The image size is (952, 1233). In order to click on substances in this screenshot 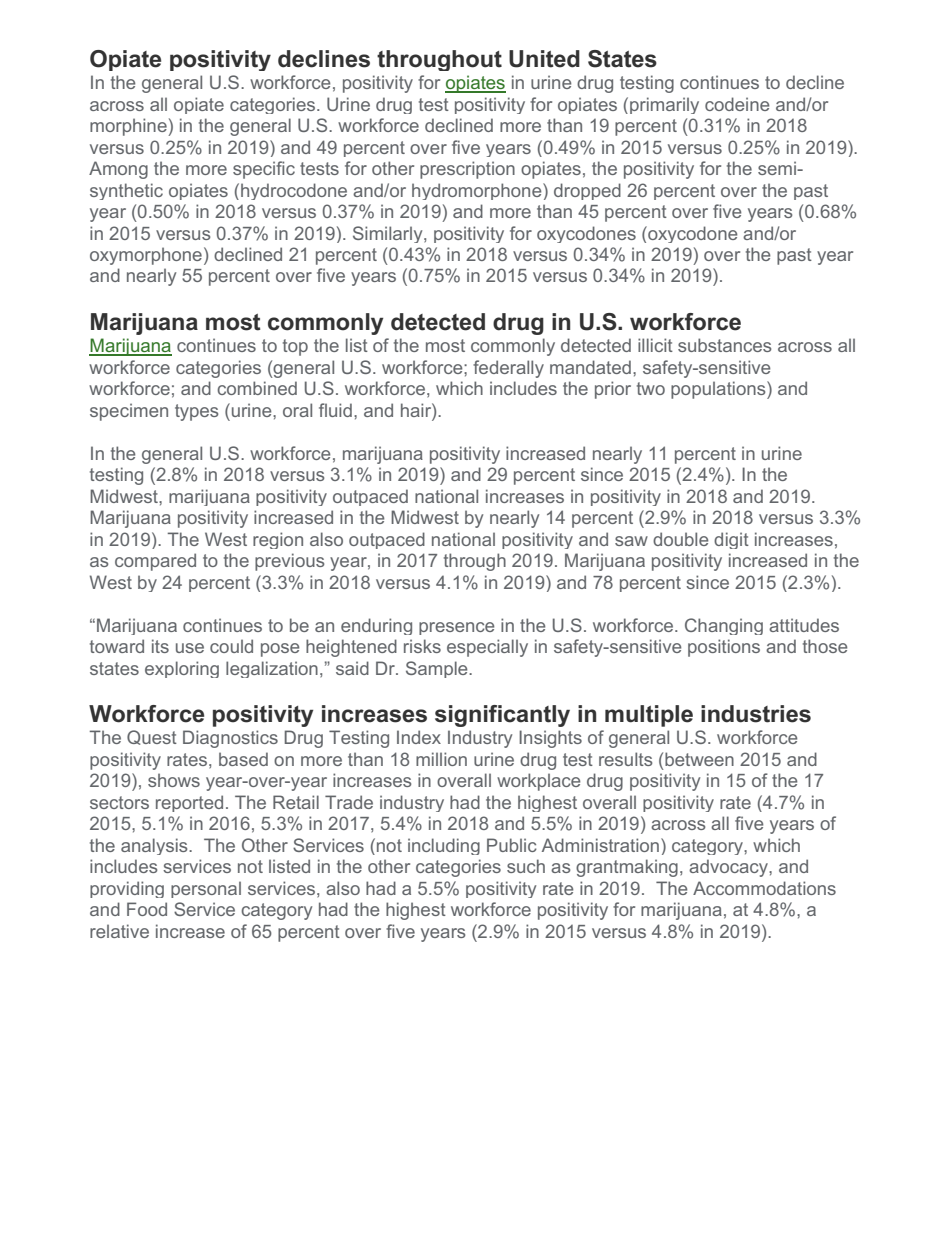, I will do `click(724, 345)`.
